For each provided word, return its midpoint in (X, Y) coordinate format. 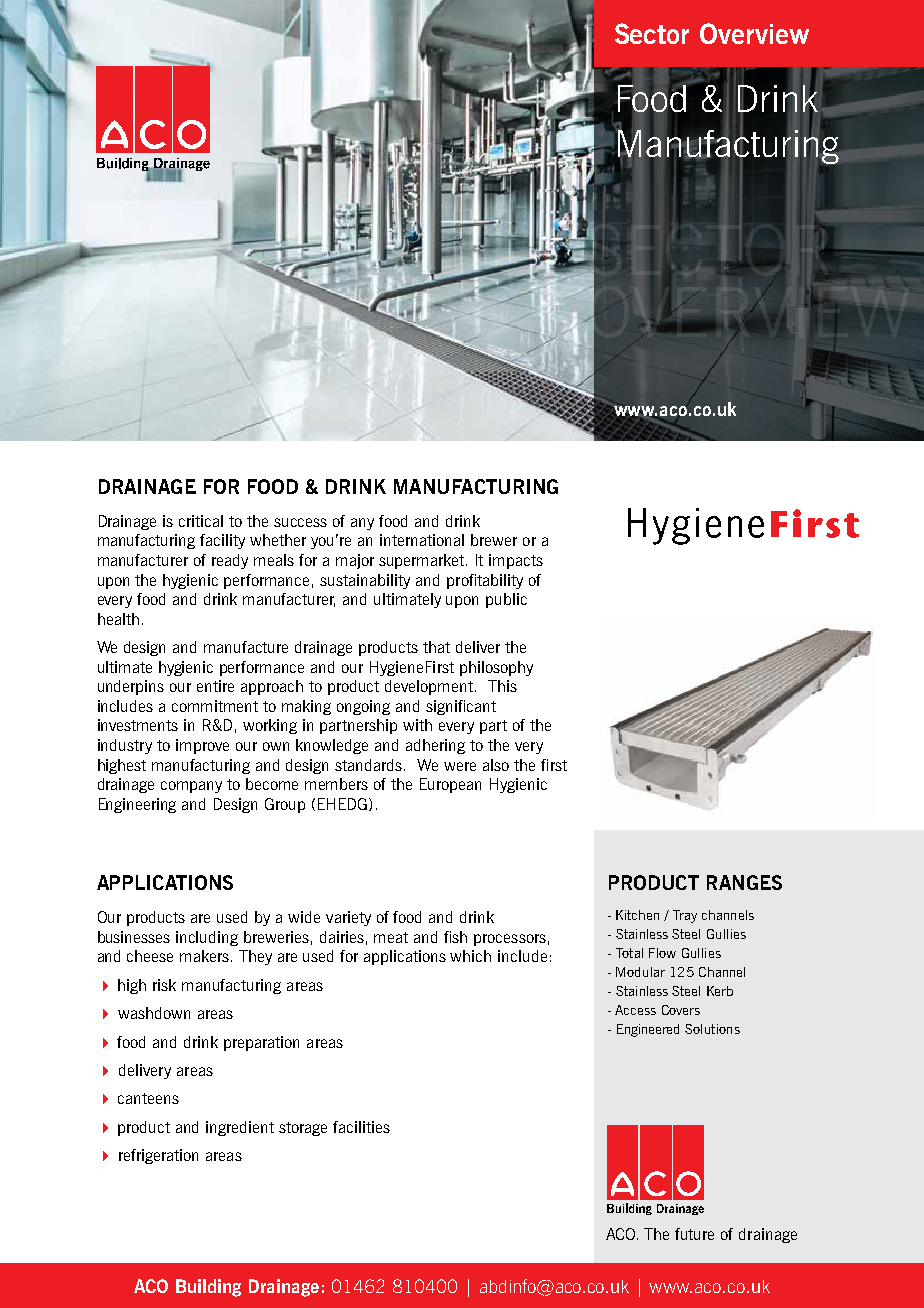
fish (455, 937)
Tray (685, 916)
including (207, 938)
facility (222, 541)
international (422, 540)
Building (208, 1288)
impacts (516, 561)
